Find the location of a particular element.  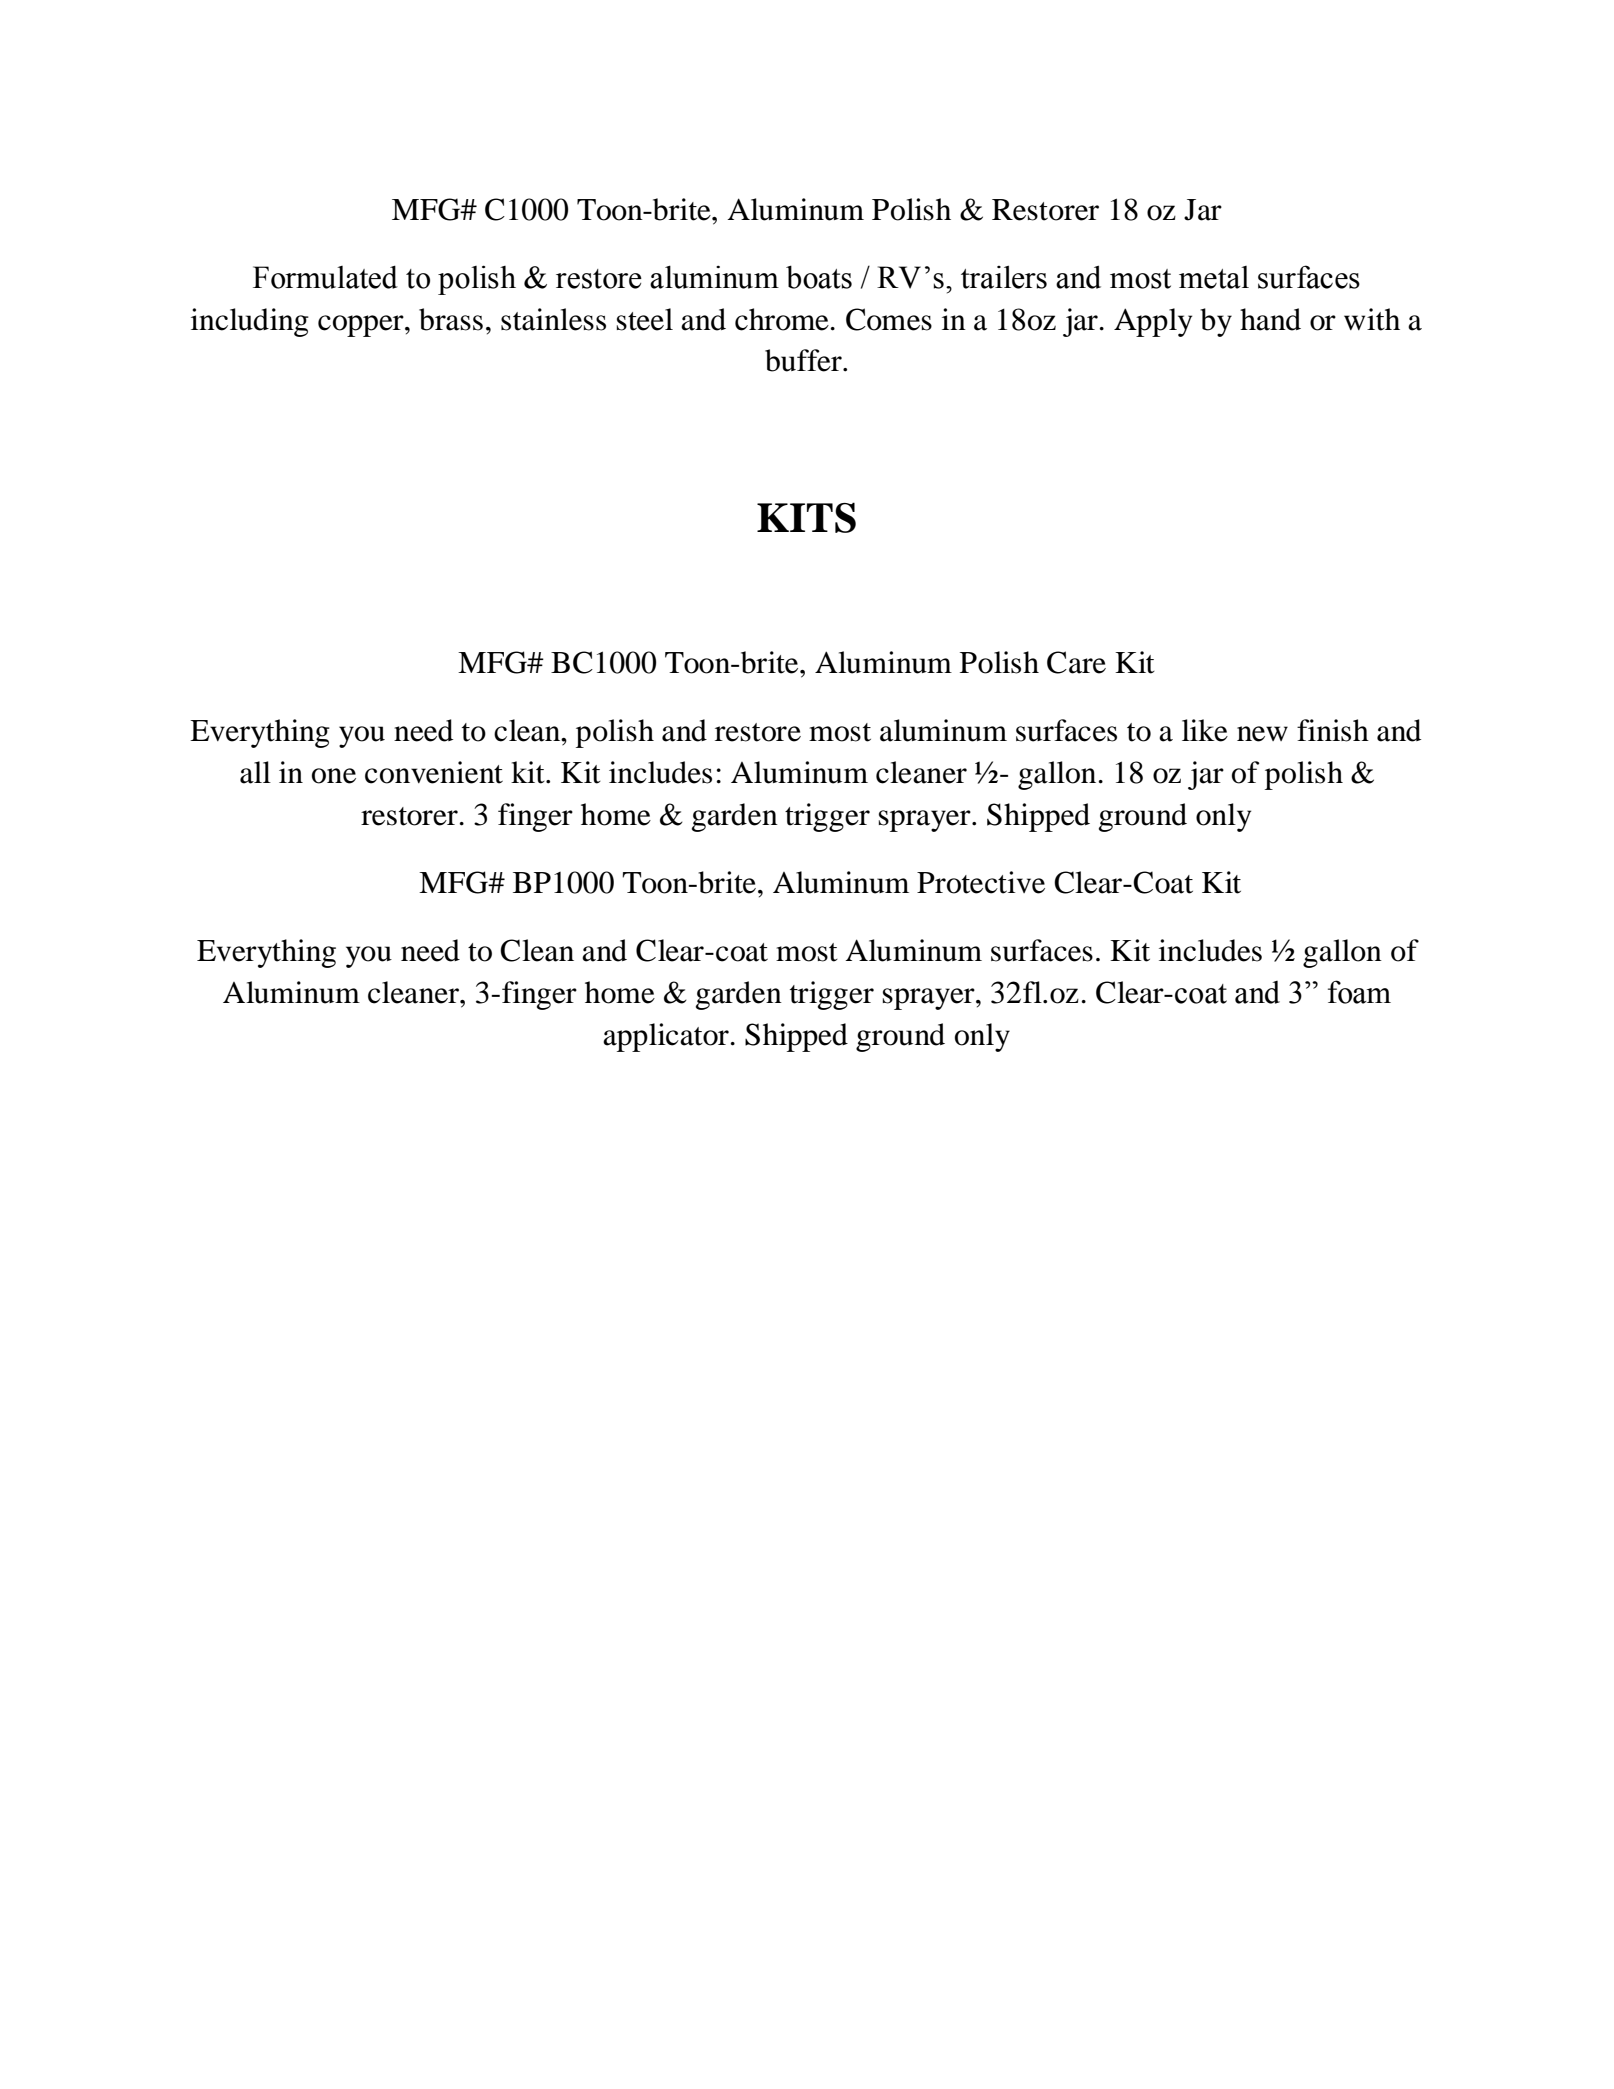

Protective is located at coordinates (981, 882).
